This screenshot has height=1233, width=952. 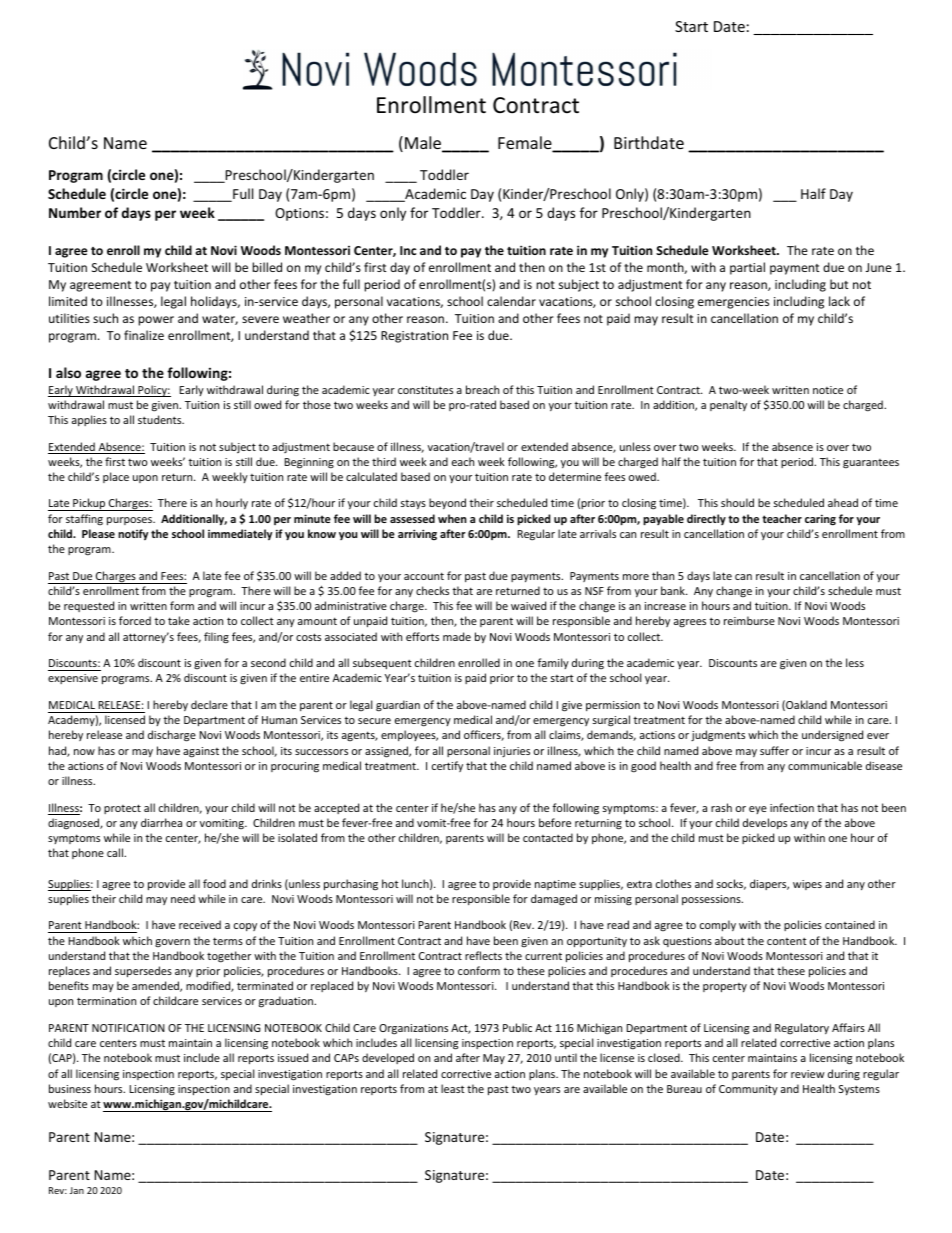 I want to click on reflects, so click(x=483, y=955).
